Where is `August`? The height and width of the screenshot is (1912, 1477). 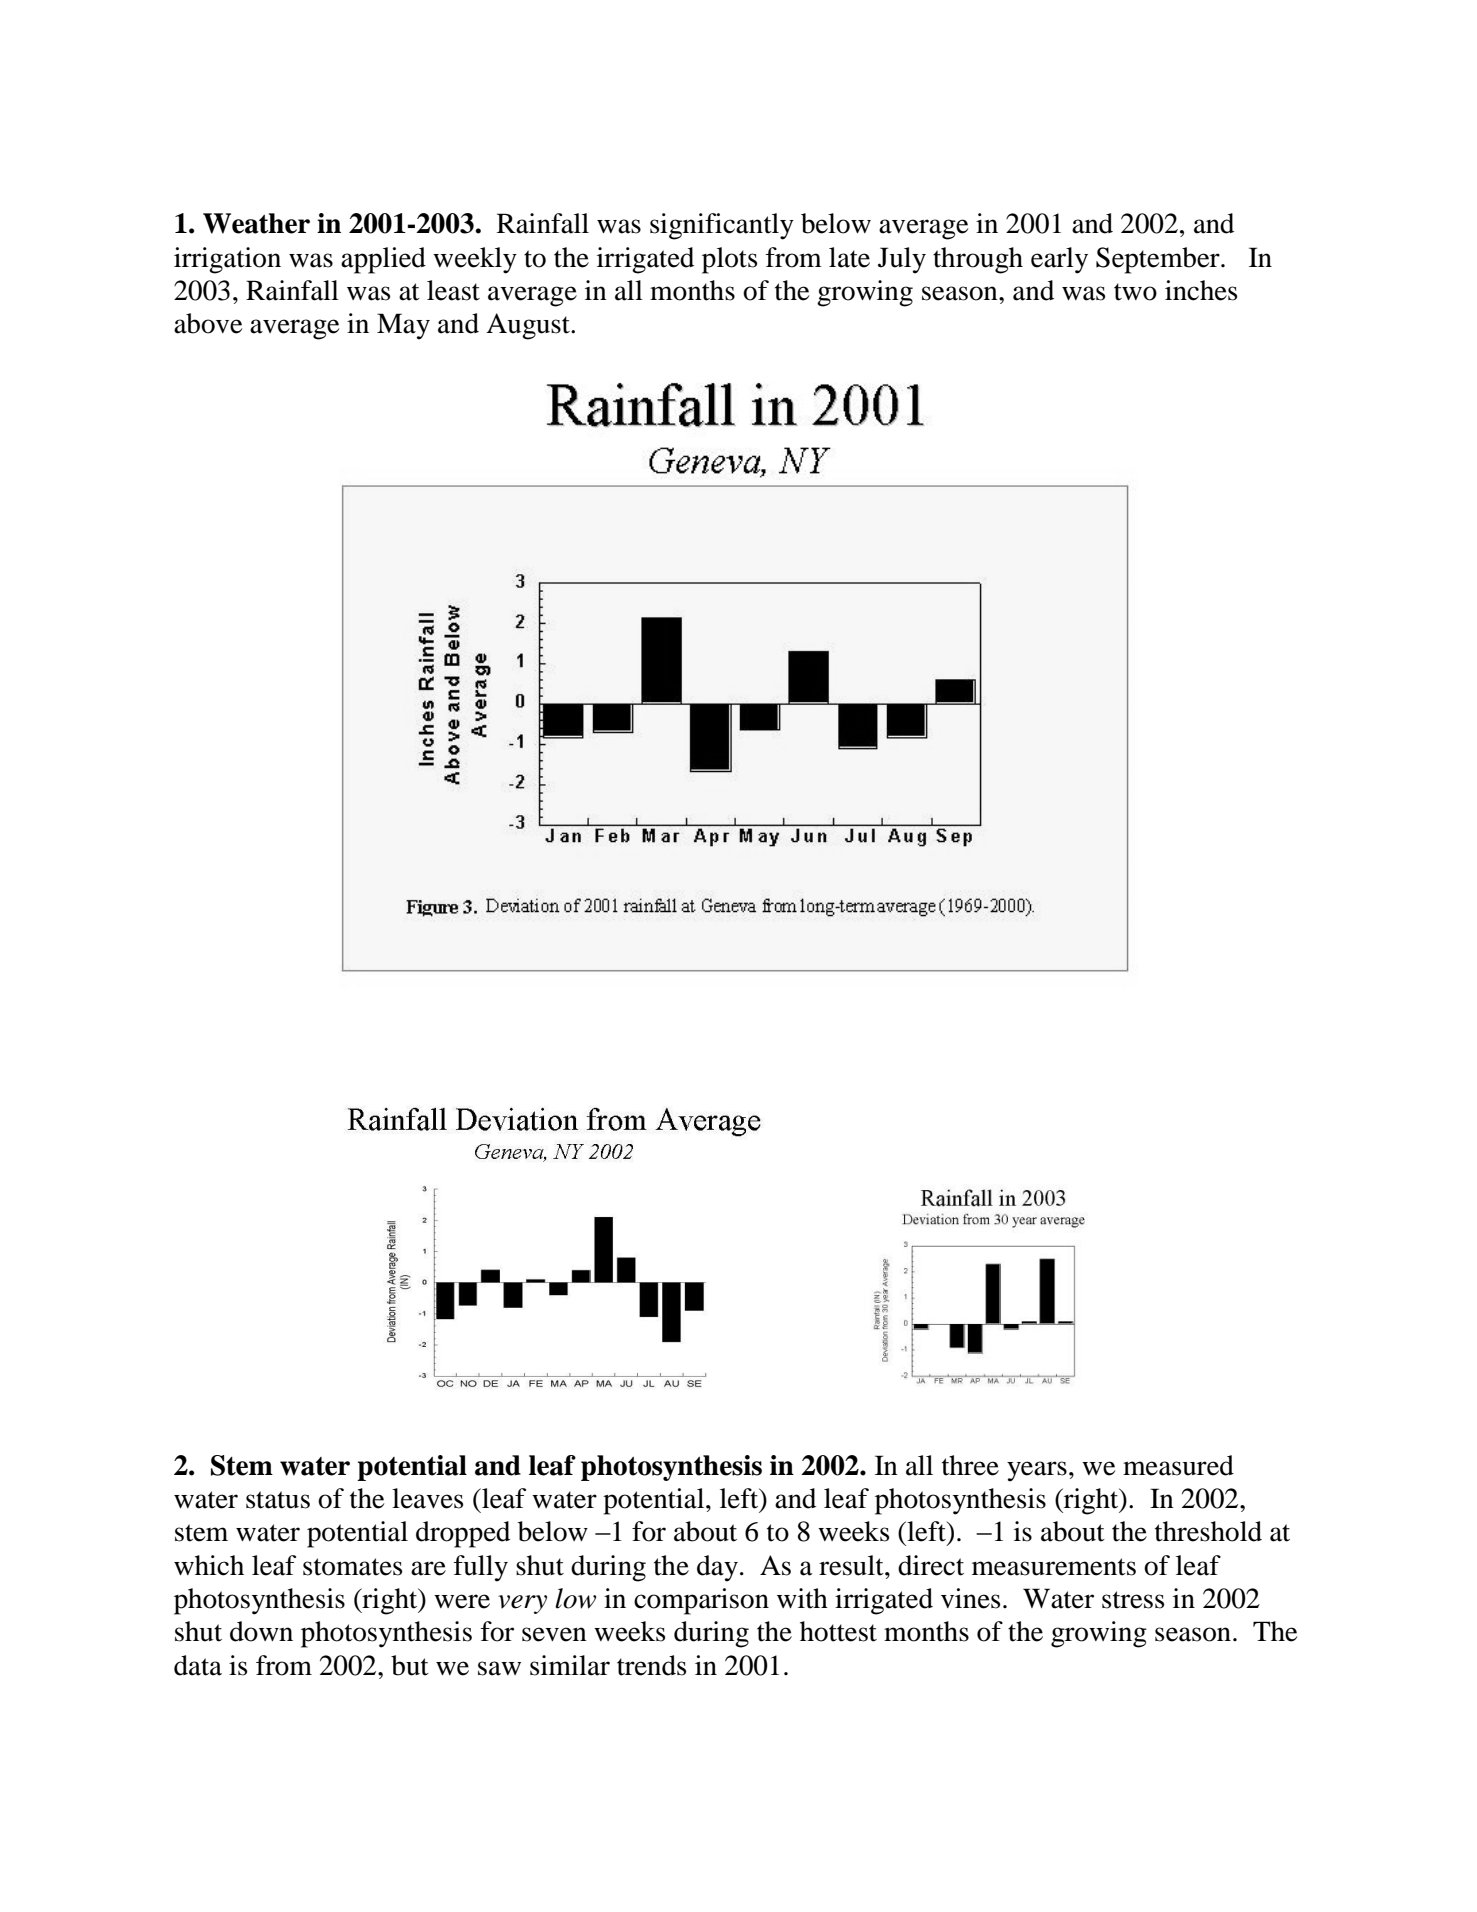
August is located at coordinates (529, 326).
